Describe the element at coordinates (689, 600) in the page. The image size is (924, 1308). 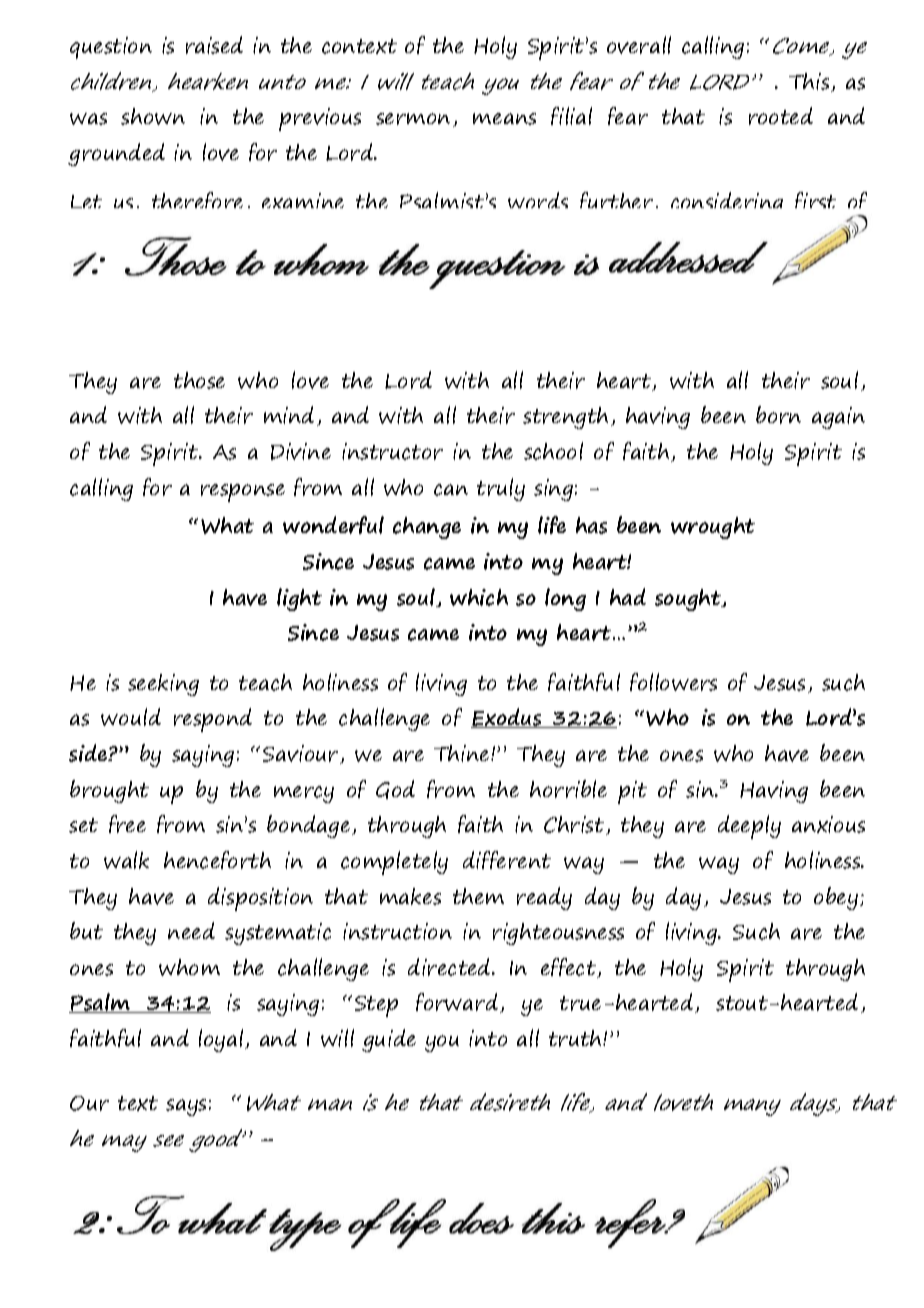
I see `sought` at that location.
